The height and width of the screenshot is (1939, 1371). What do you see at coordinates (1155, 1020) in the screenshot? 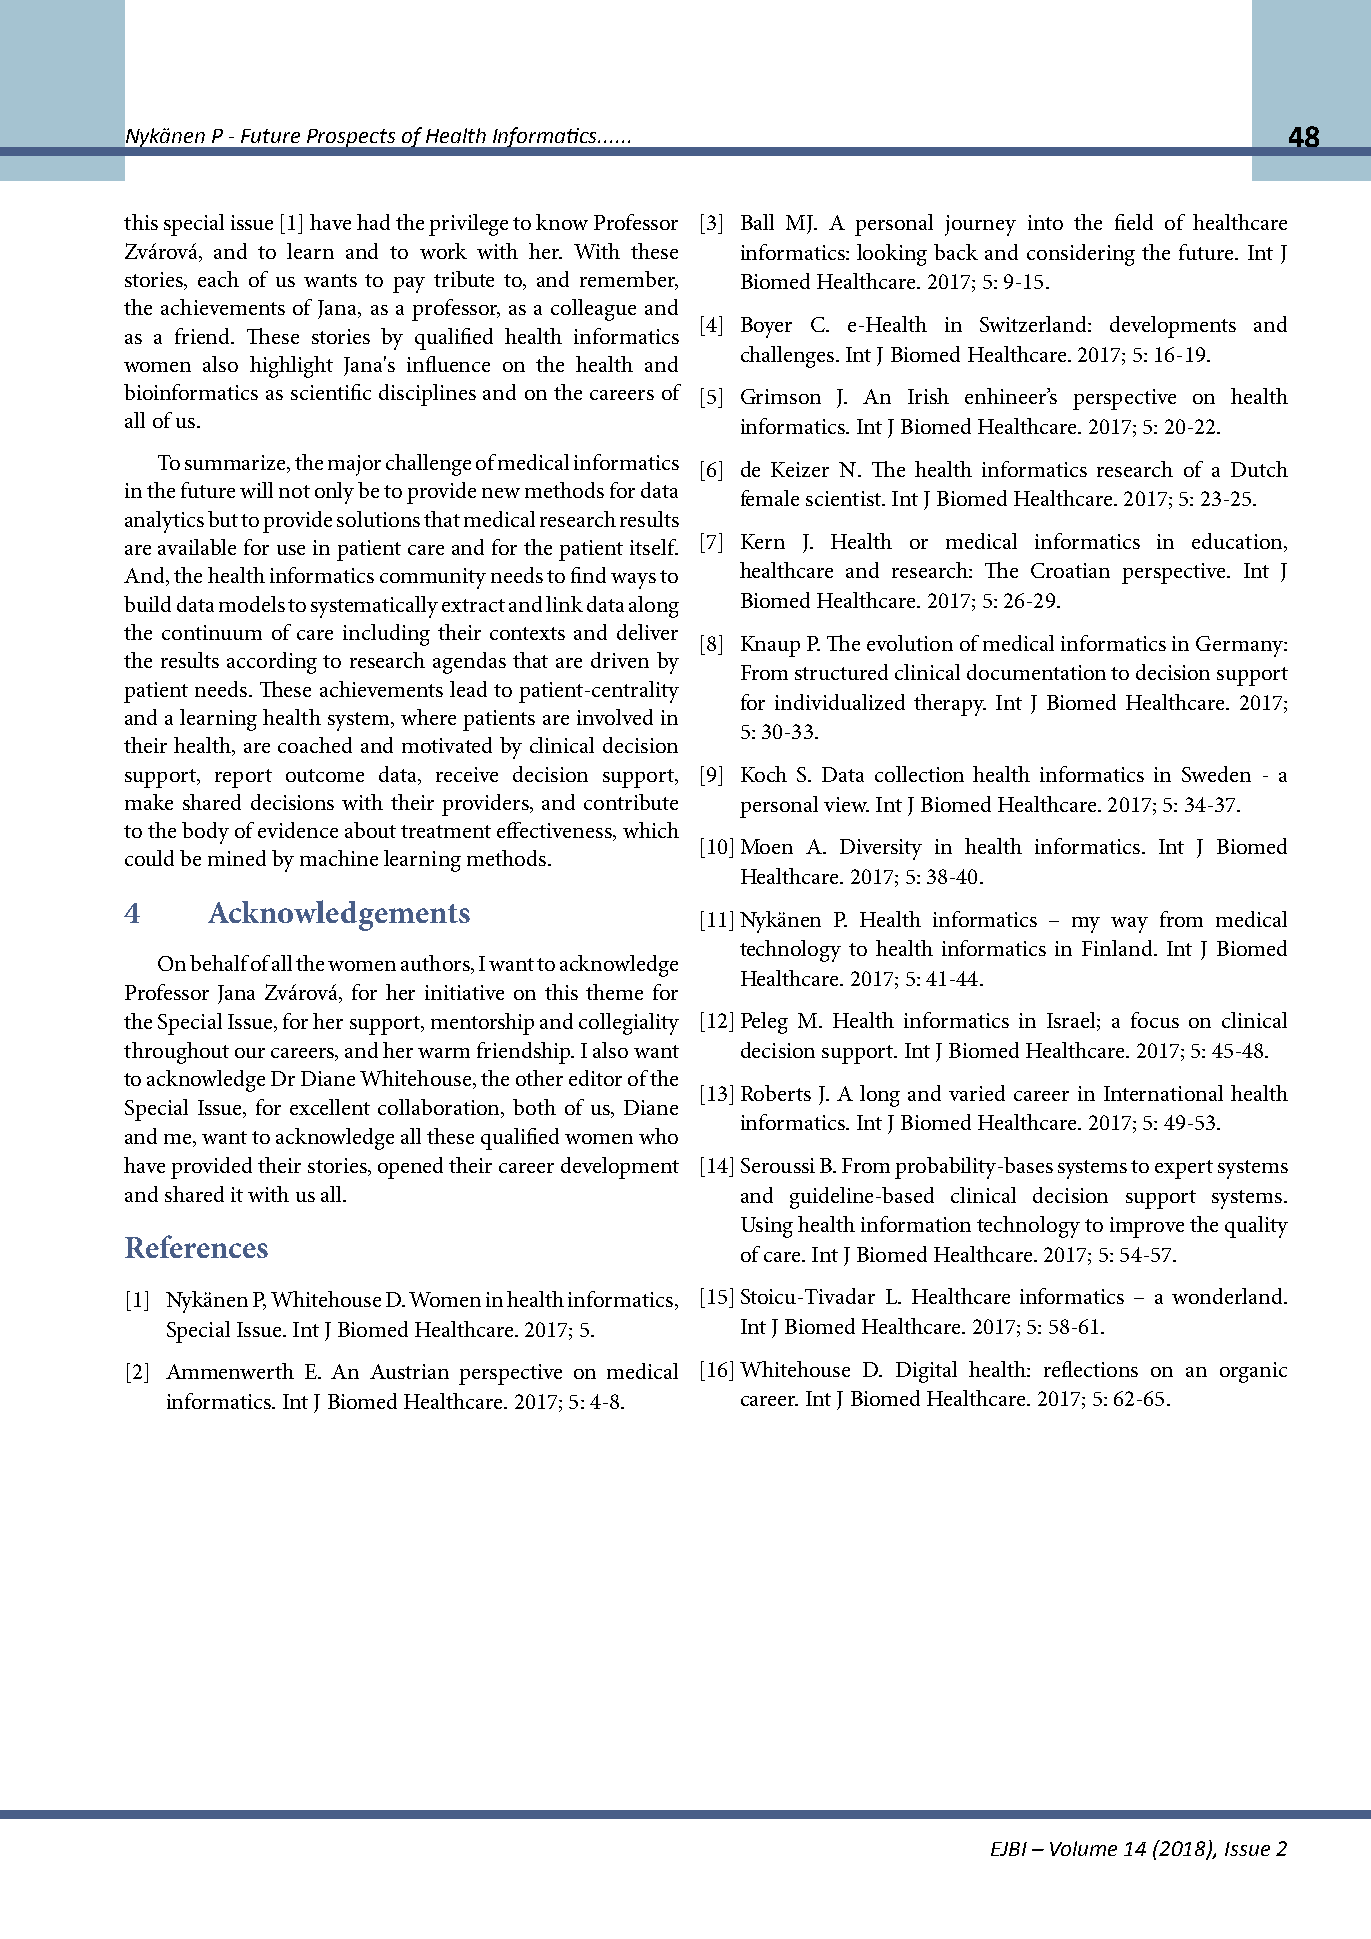
I see `focus` at bounding box center [1155, 1020].
